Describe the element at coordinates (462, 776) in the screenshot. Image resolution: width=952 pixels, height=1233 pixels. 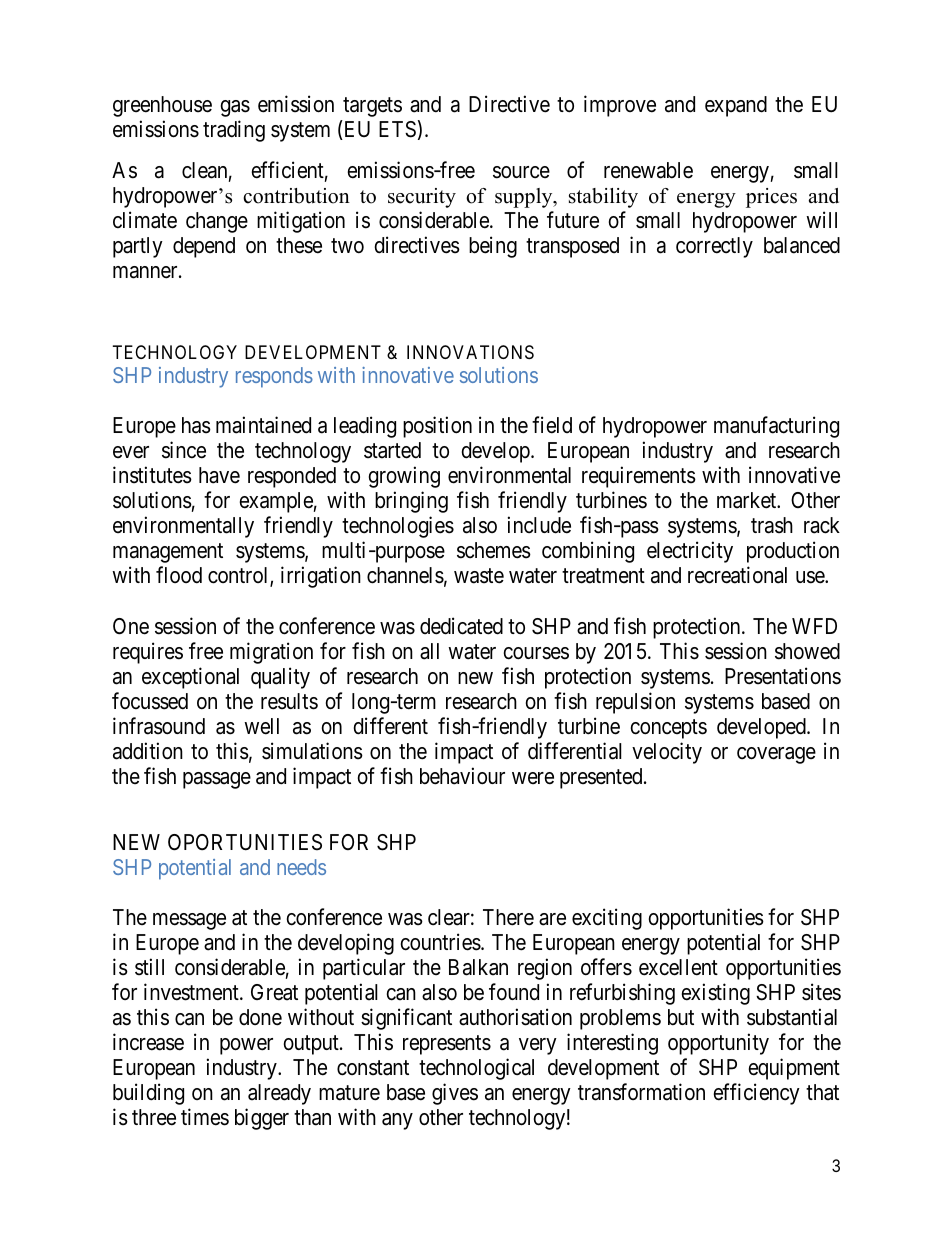
I see `behaviour` at that location.
